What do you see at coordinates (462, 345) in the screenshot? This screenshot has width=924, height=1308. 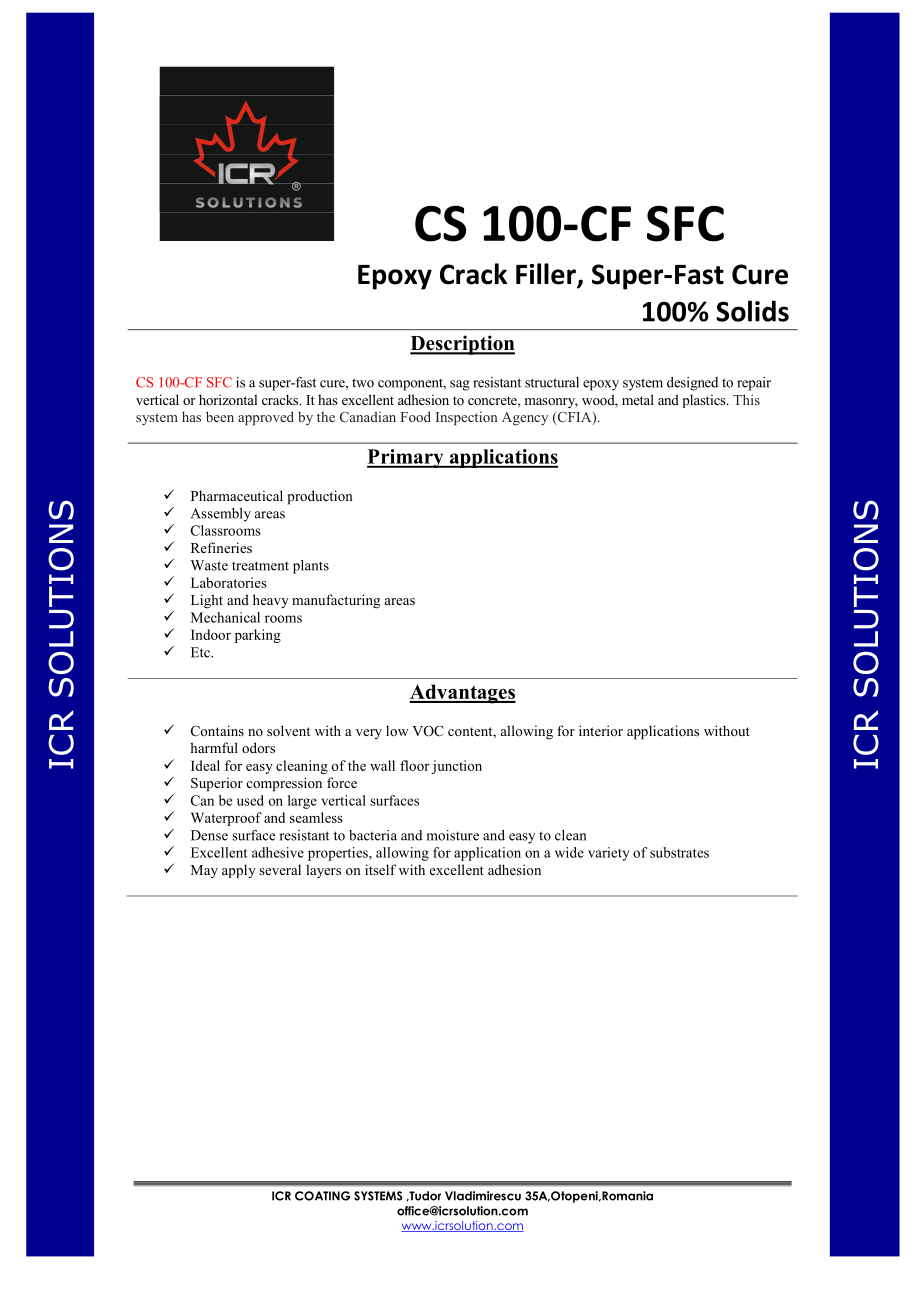 I see `Description` at bounding box center [462, 345].
